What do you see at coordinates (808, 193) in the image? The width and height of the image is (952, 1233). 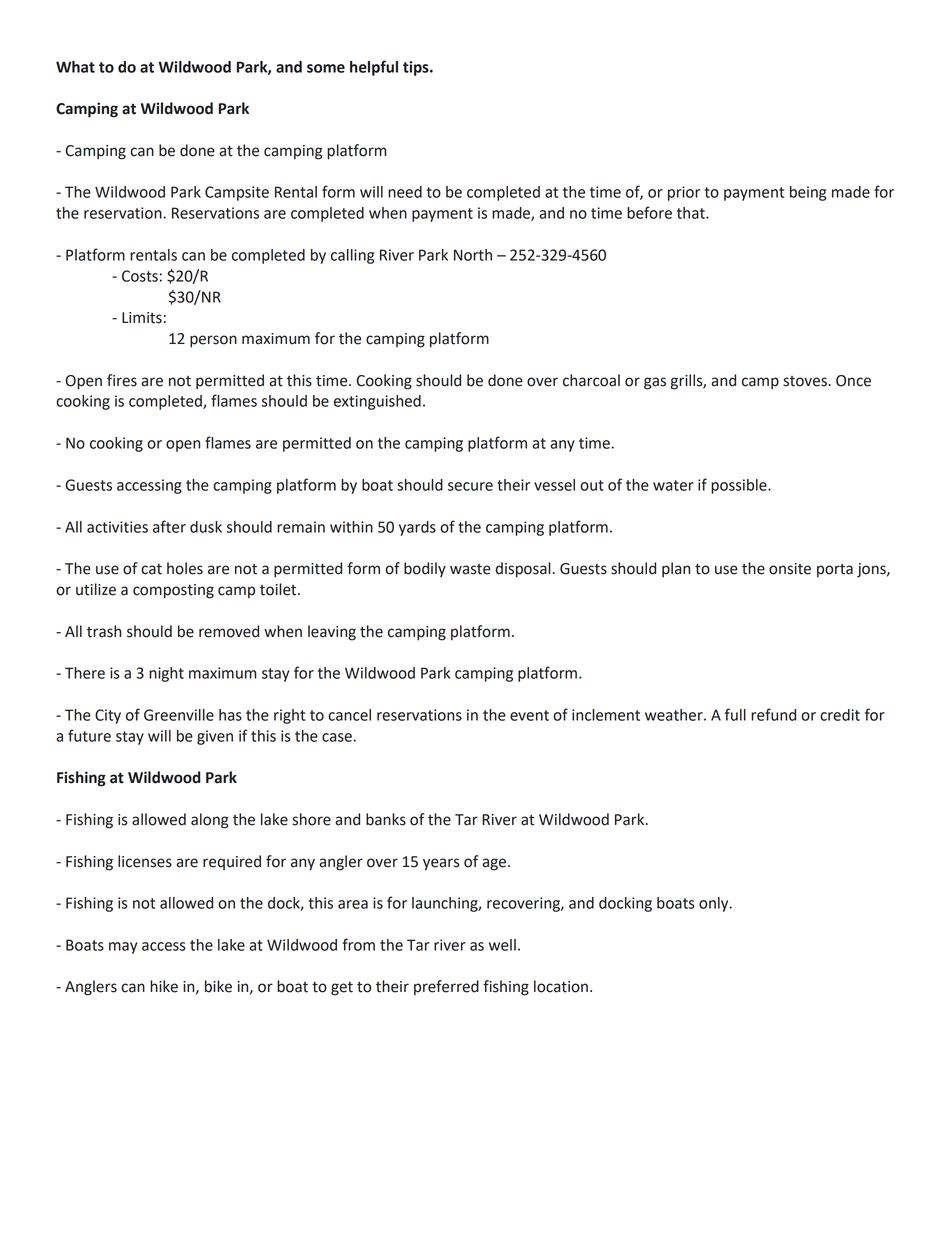 I see `being` at bounding box center [808, 193].
